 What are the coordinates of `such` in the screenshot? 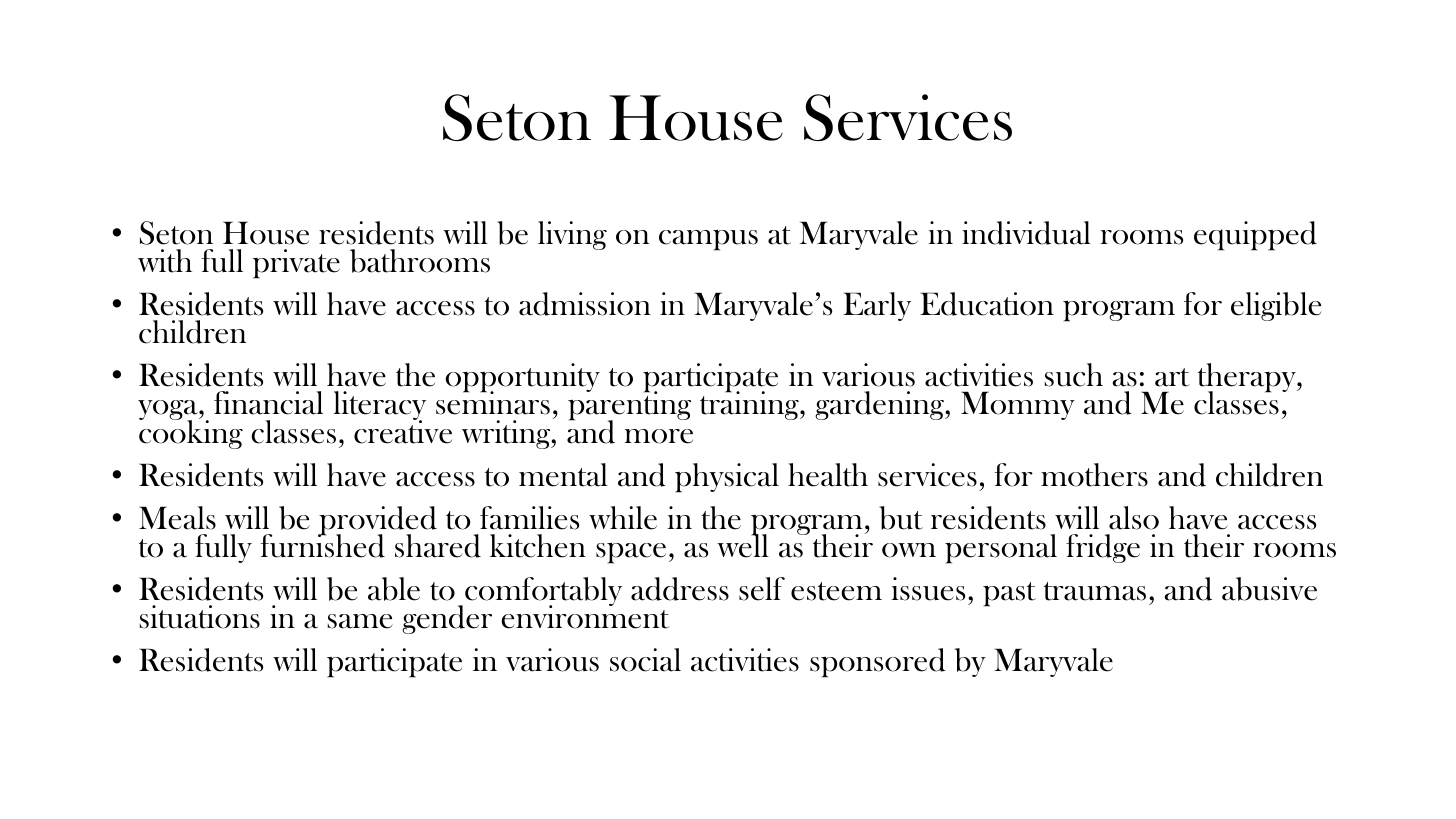 It's located at (1074, 375).
